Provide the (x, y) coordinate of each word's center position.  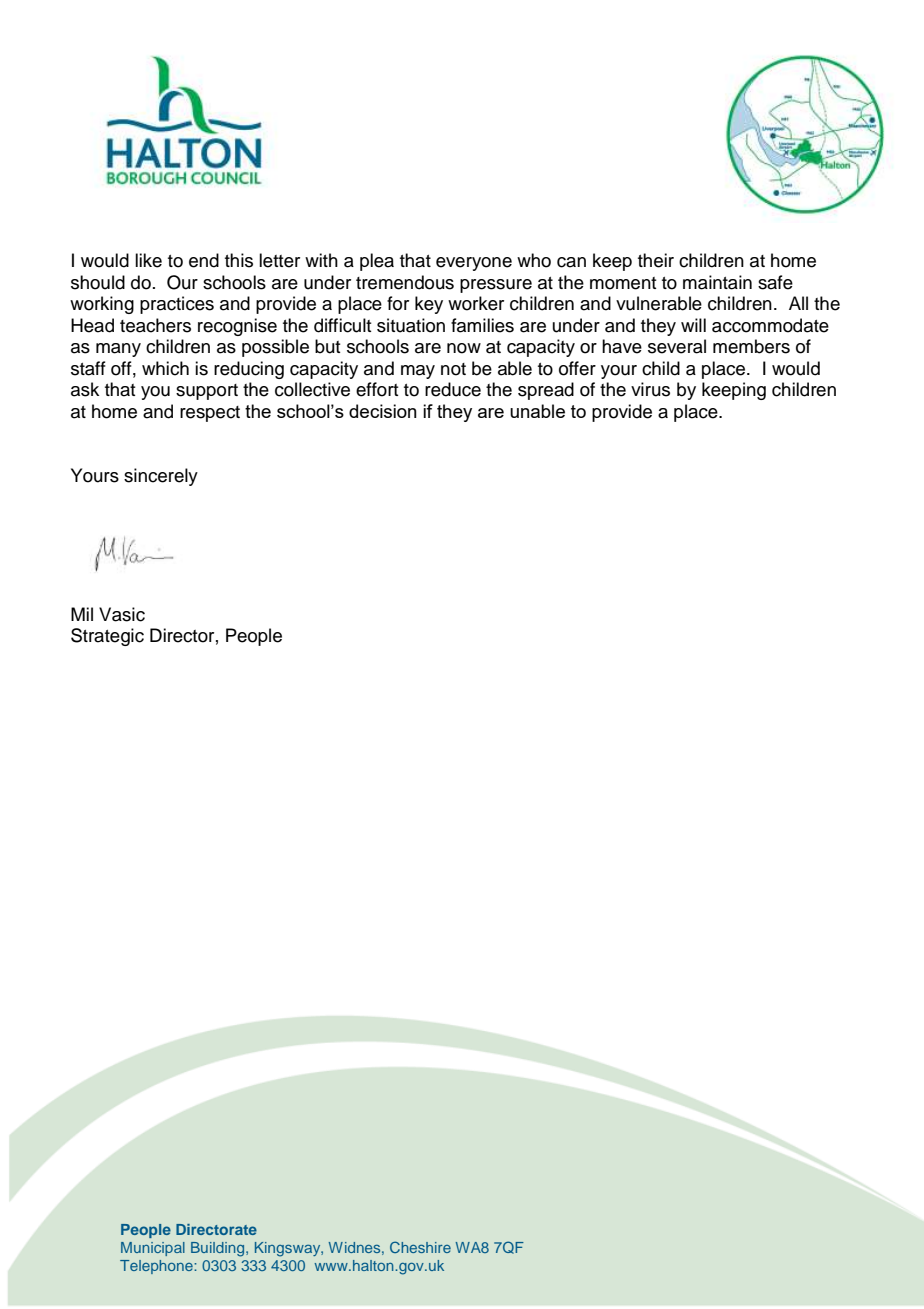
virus (650, 389)
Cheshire (420, 1247)
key (429, 305)
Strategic (107, 637)
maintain (717, 282)
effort (377, 389)
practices (177, 305)
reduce (453, 389)
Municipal (153, 1249)
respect (210, 414)
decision (383, 411)
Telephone (157, 1267)
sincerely (161, 477)
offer (577, 368)
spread (546, 391)
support (207, 392)
